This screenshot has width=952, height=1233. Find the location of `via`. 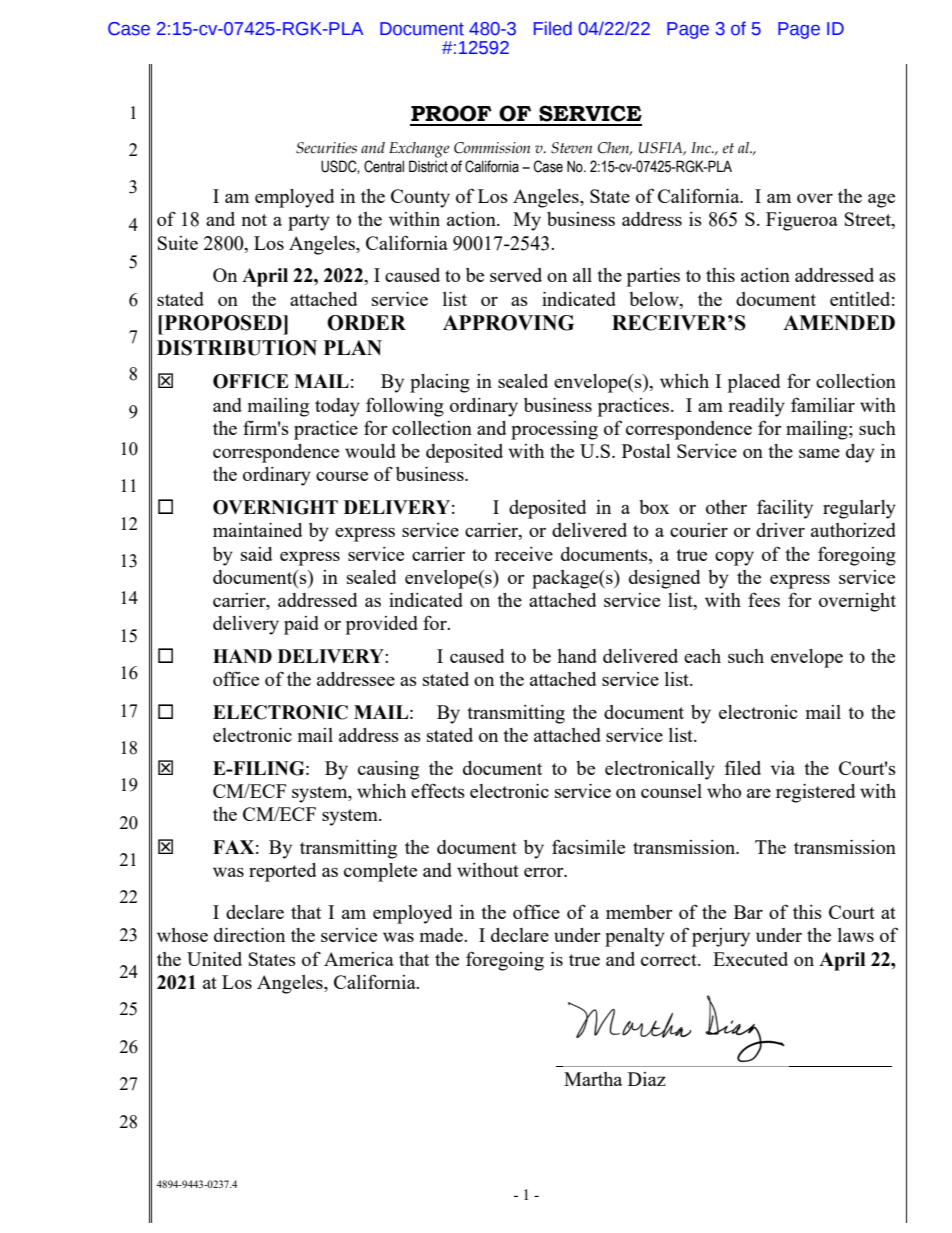

via is located at coordinates (783, 768).
